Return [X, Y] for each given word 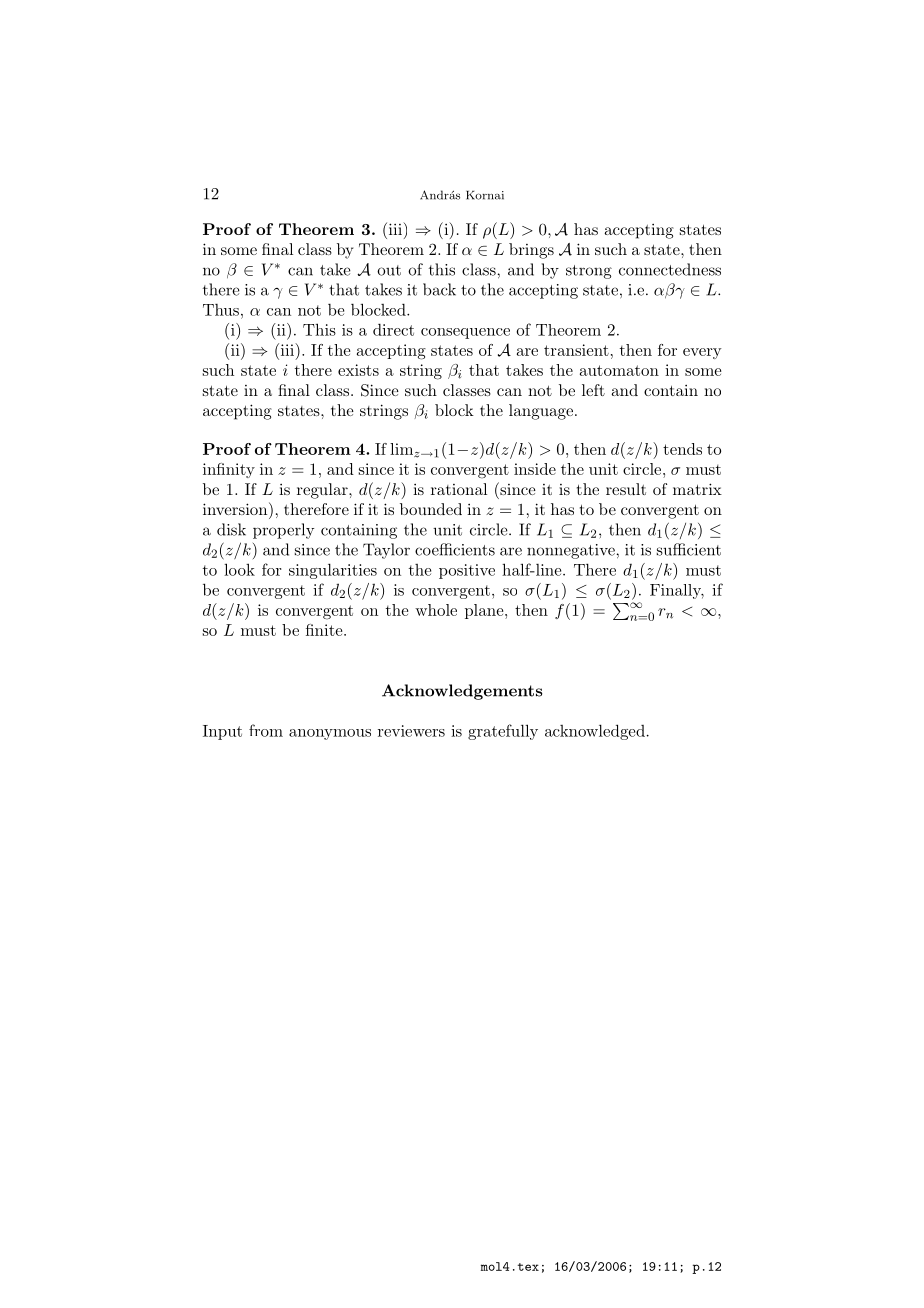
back [439, 289]
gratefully [503, 732]
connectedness [670, 269]
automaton [619, 370]
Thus [221, 310]
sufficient [689, 549]
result [626, 489]
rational [459, 489]
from [266, 730]
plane [485, 611]
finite [325, 630]
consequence [465, 333]
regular [323, 491]
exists [358, 370]
